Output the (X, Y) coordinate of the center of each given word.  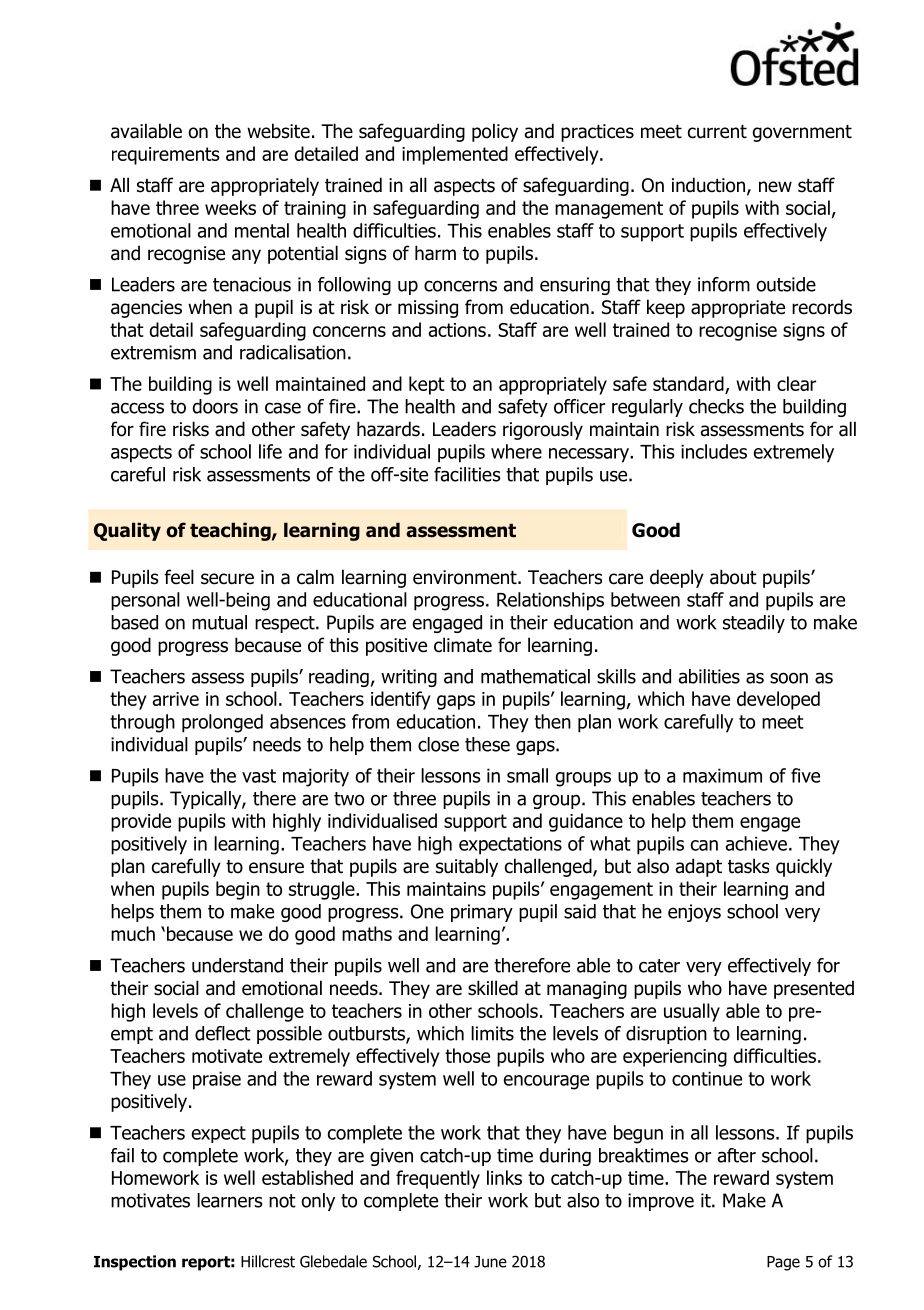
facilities (467, 474)
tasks (748, 866)
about (733, 577)
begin (238, 890)
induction (708, 185)
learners (230, 1200)
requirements (166, 156)
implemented (455, 155)
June (490, 1262)
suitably (467, 867)
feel (179, 577)
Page (783, 1263)
